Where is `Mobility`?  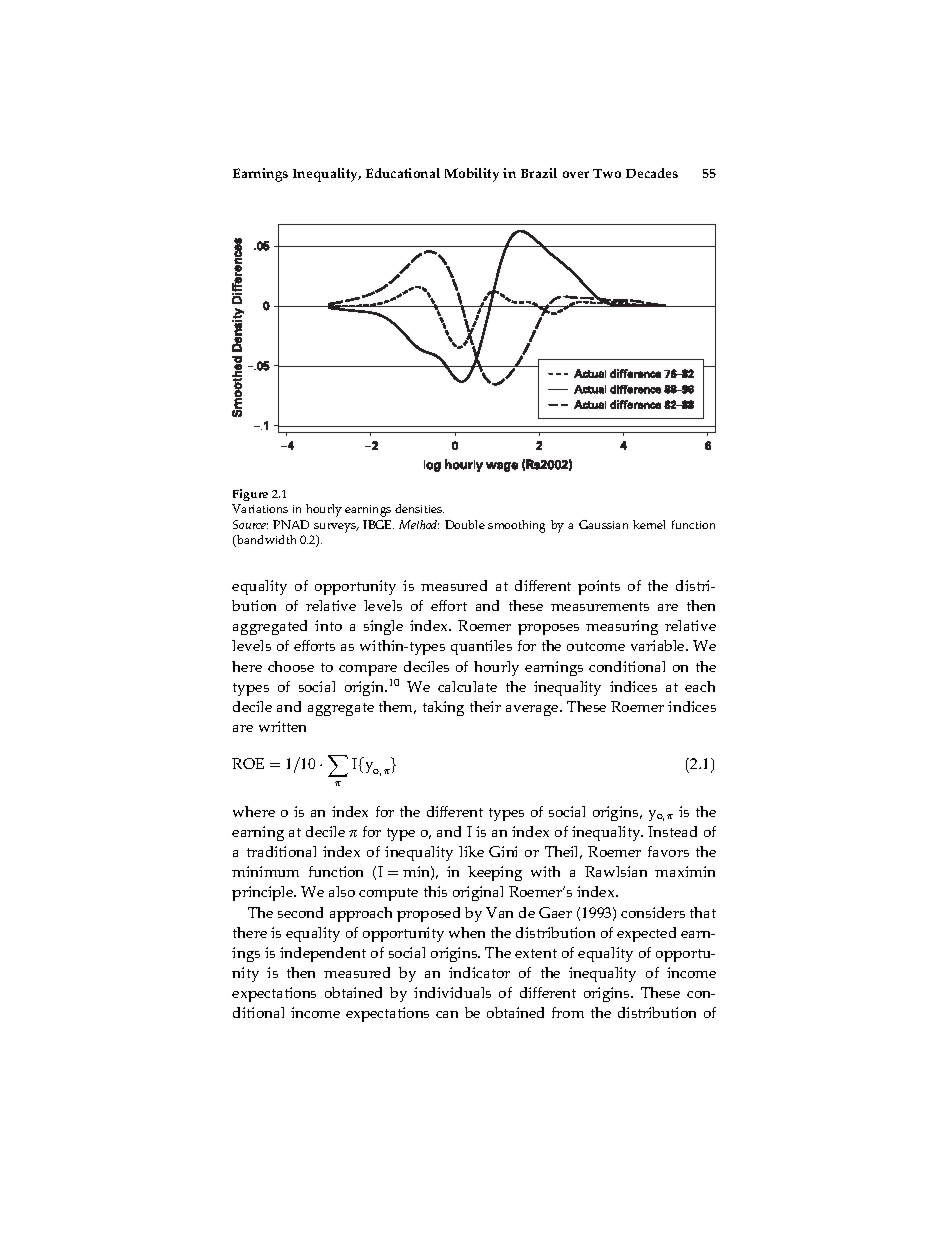 Mobility is located at coordinates (472, 175).
